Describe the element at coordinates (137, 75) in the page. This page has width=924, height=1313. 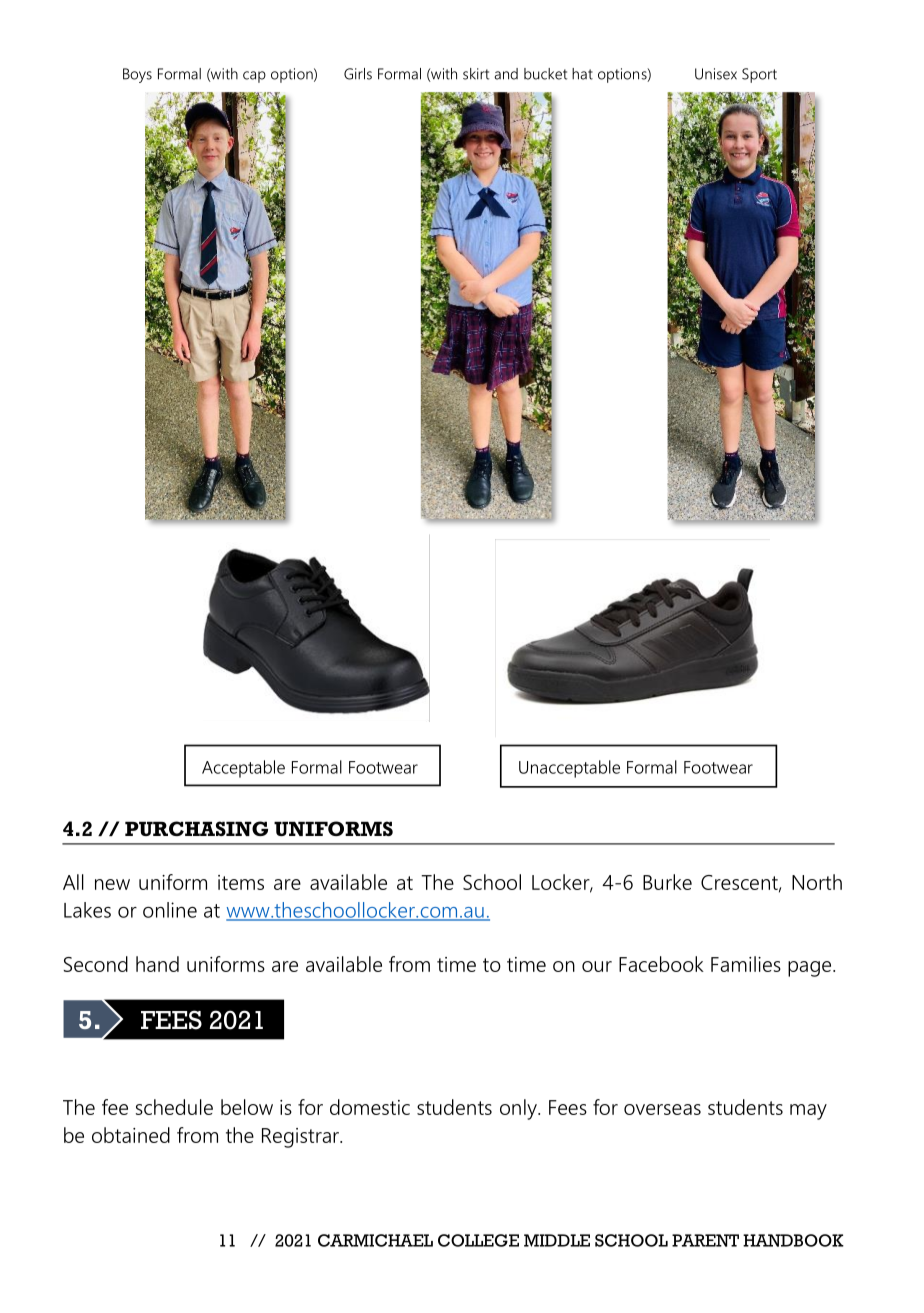
I see `Boys` at that location.
